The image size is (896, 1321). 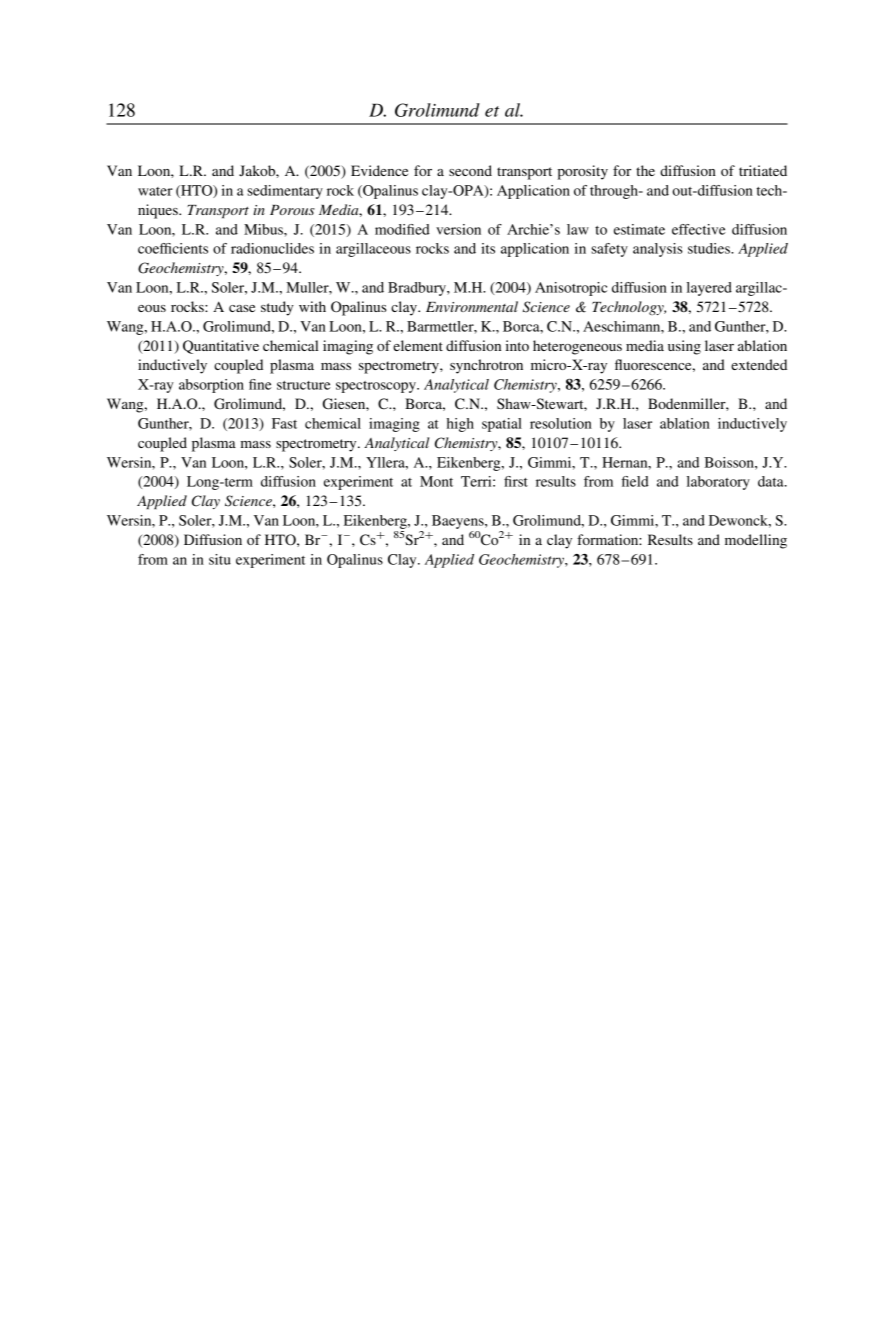 I want to click on sedimentary, so click(x=285, y=192).
